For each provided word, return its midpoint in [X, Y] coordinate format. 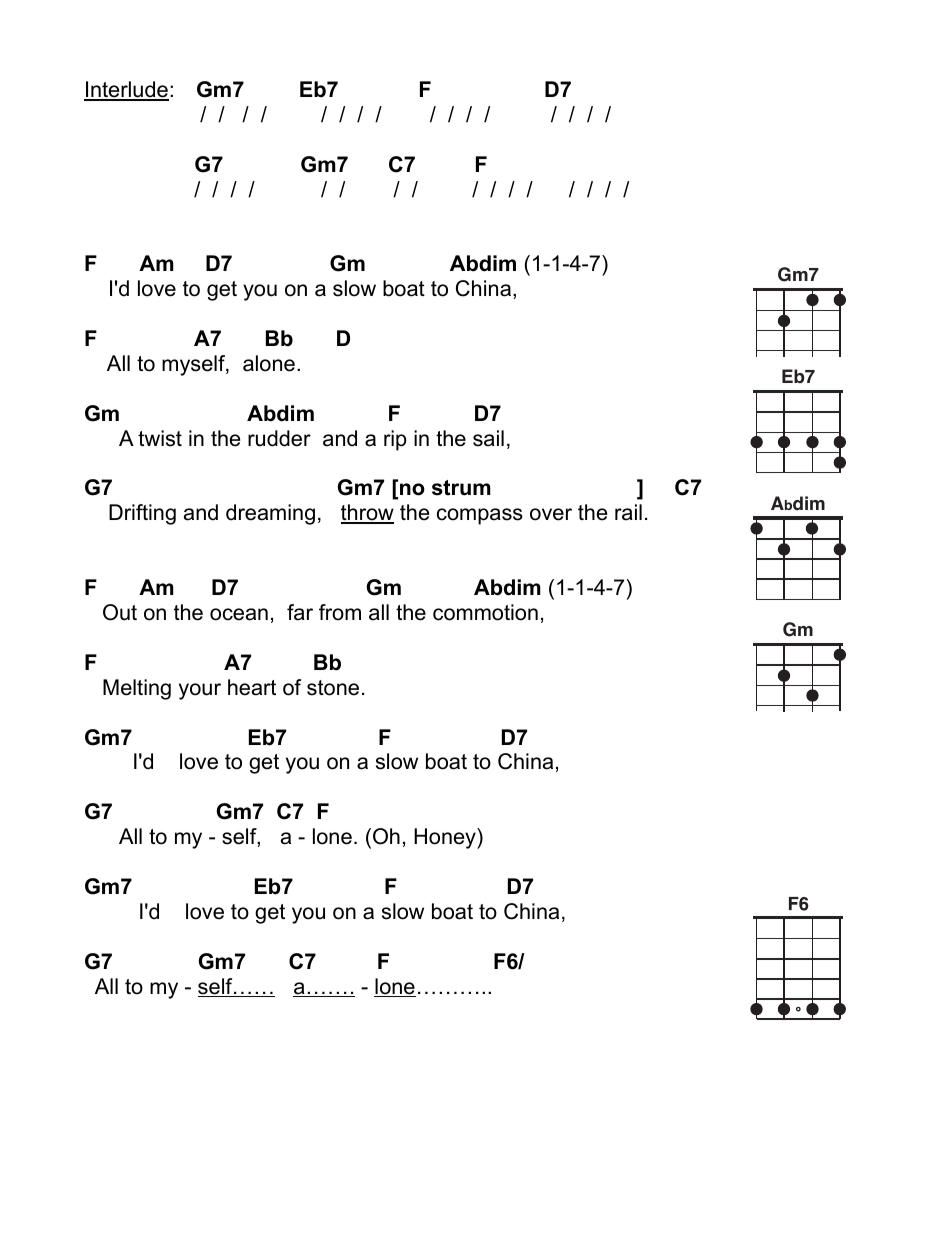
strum [461, 488]
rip [395, 440]
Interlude [126, 90]
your [200, 691]
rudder [279, 438]
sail [488, 438]
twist [160, 438]
